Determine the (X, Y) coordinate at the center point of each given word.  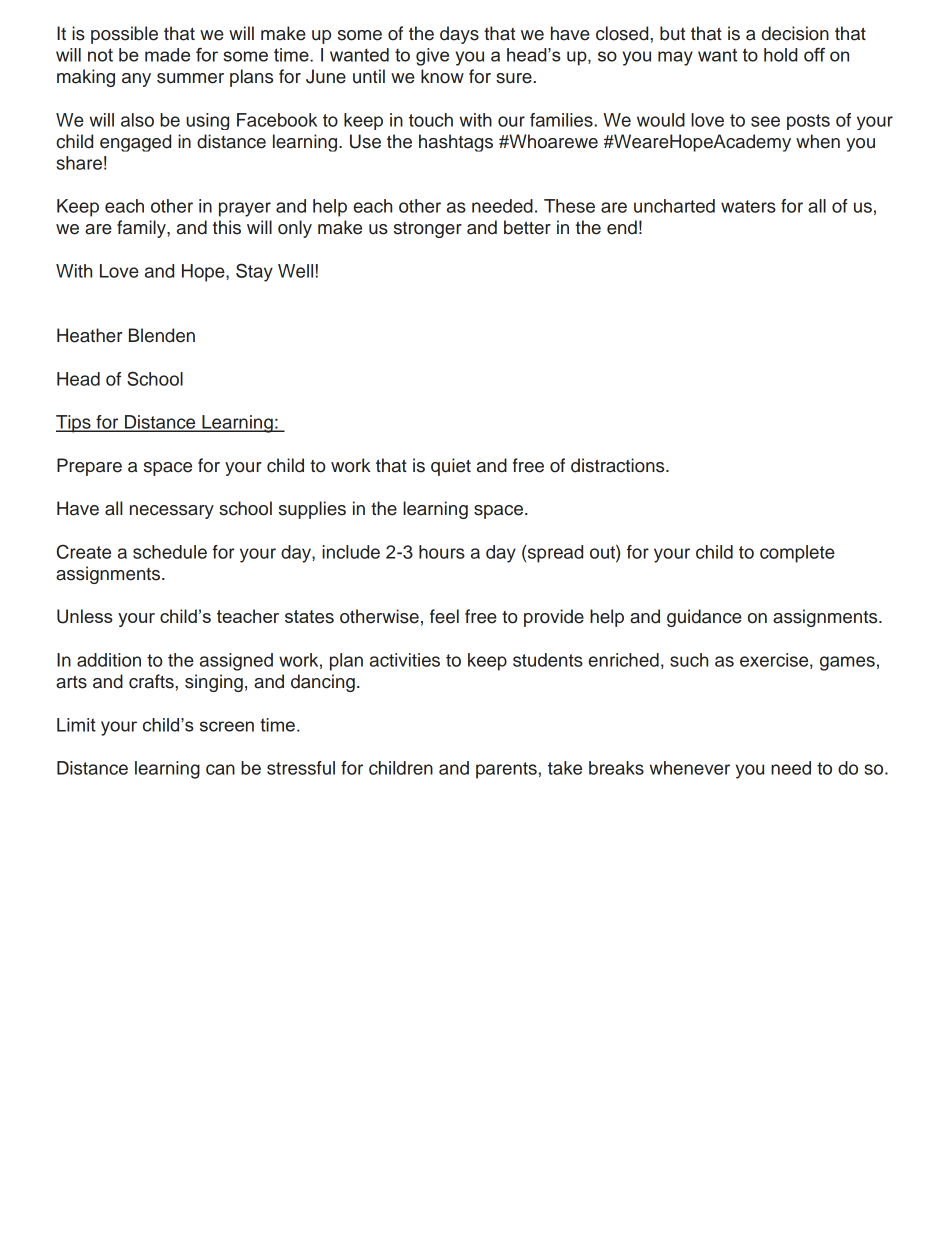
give (432, 57)
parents (506, 770)
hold (780, 55)
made (167, 55)
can (220, 769)
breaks (616, 768)
